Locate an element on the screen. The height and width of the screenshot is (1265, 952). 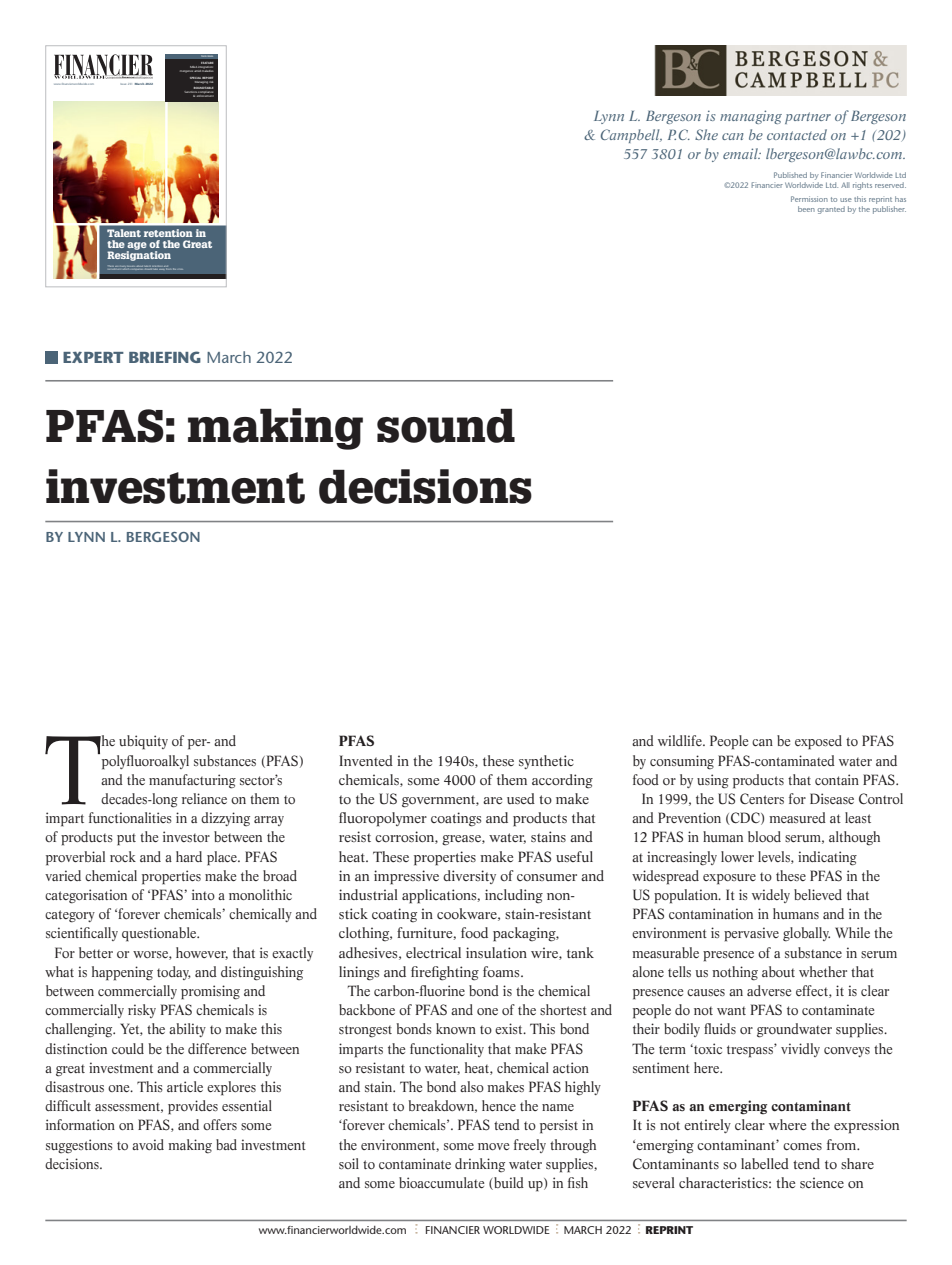
move is located at coordinates (493, 1146).
